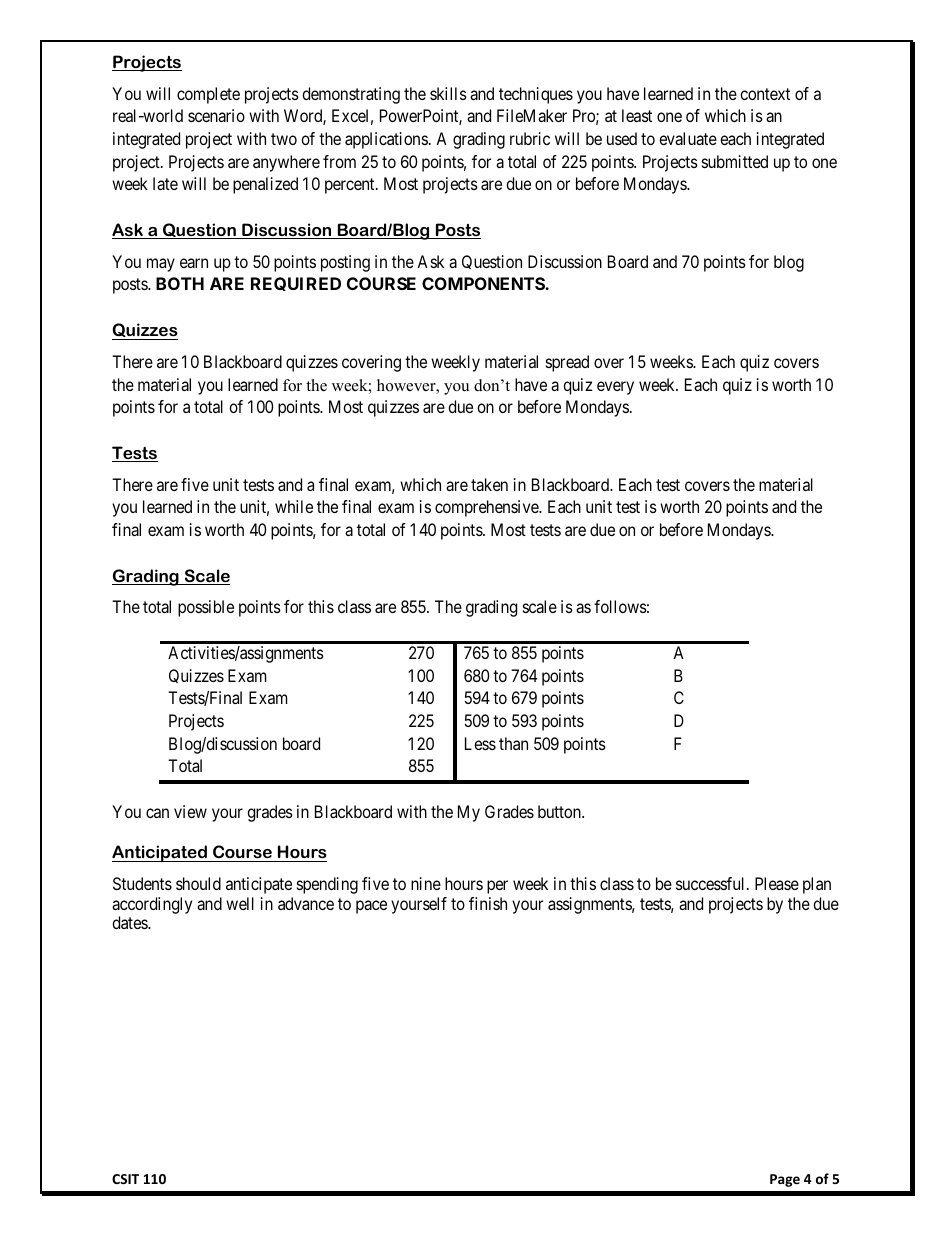  I want to click on finish, so click(488, 903).
